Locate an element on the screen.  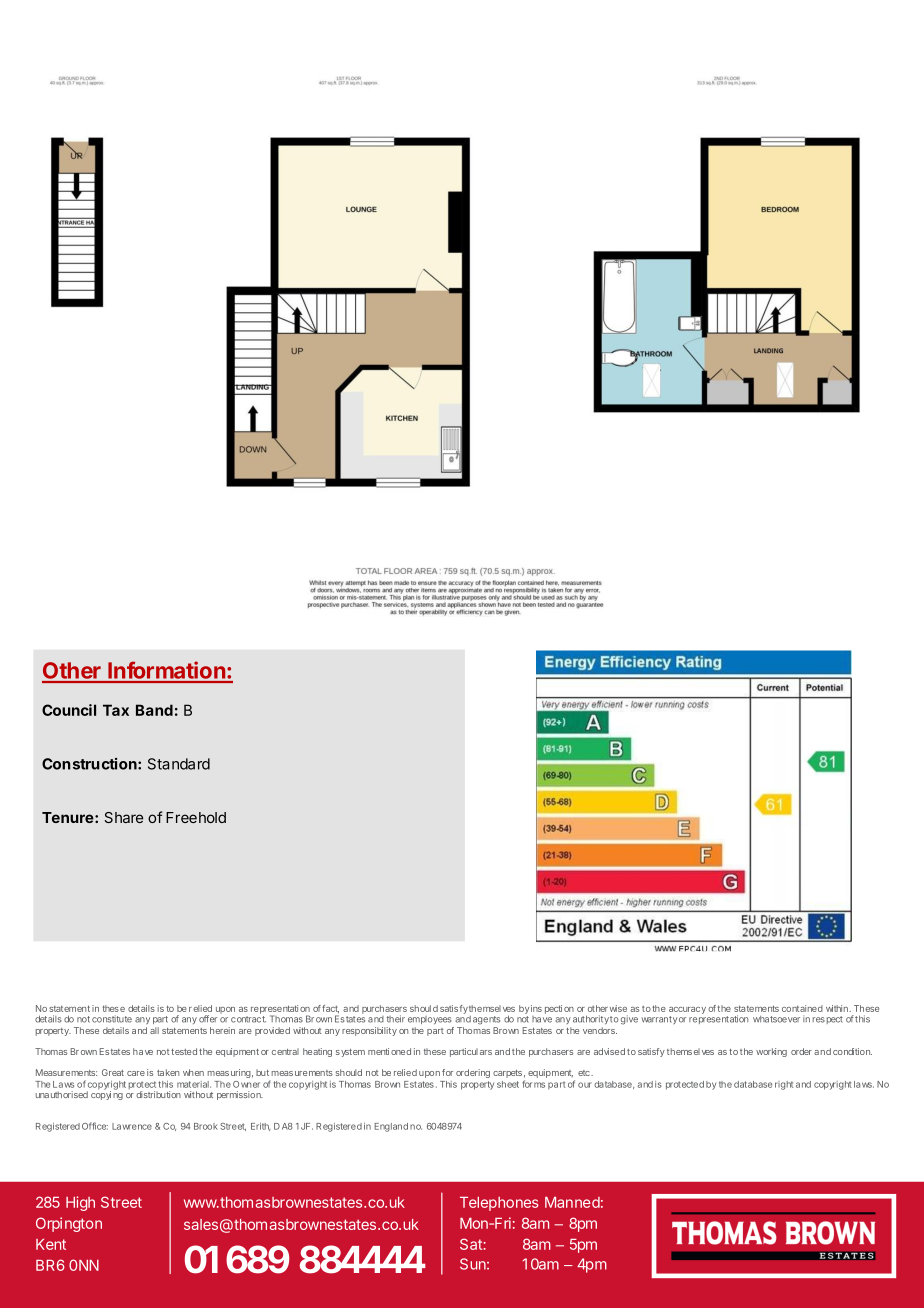
ins is located at coordinates (536, 1008).
